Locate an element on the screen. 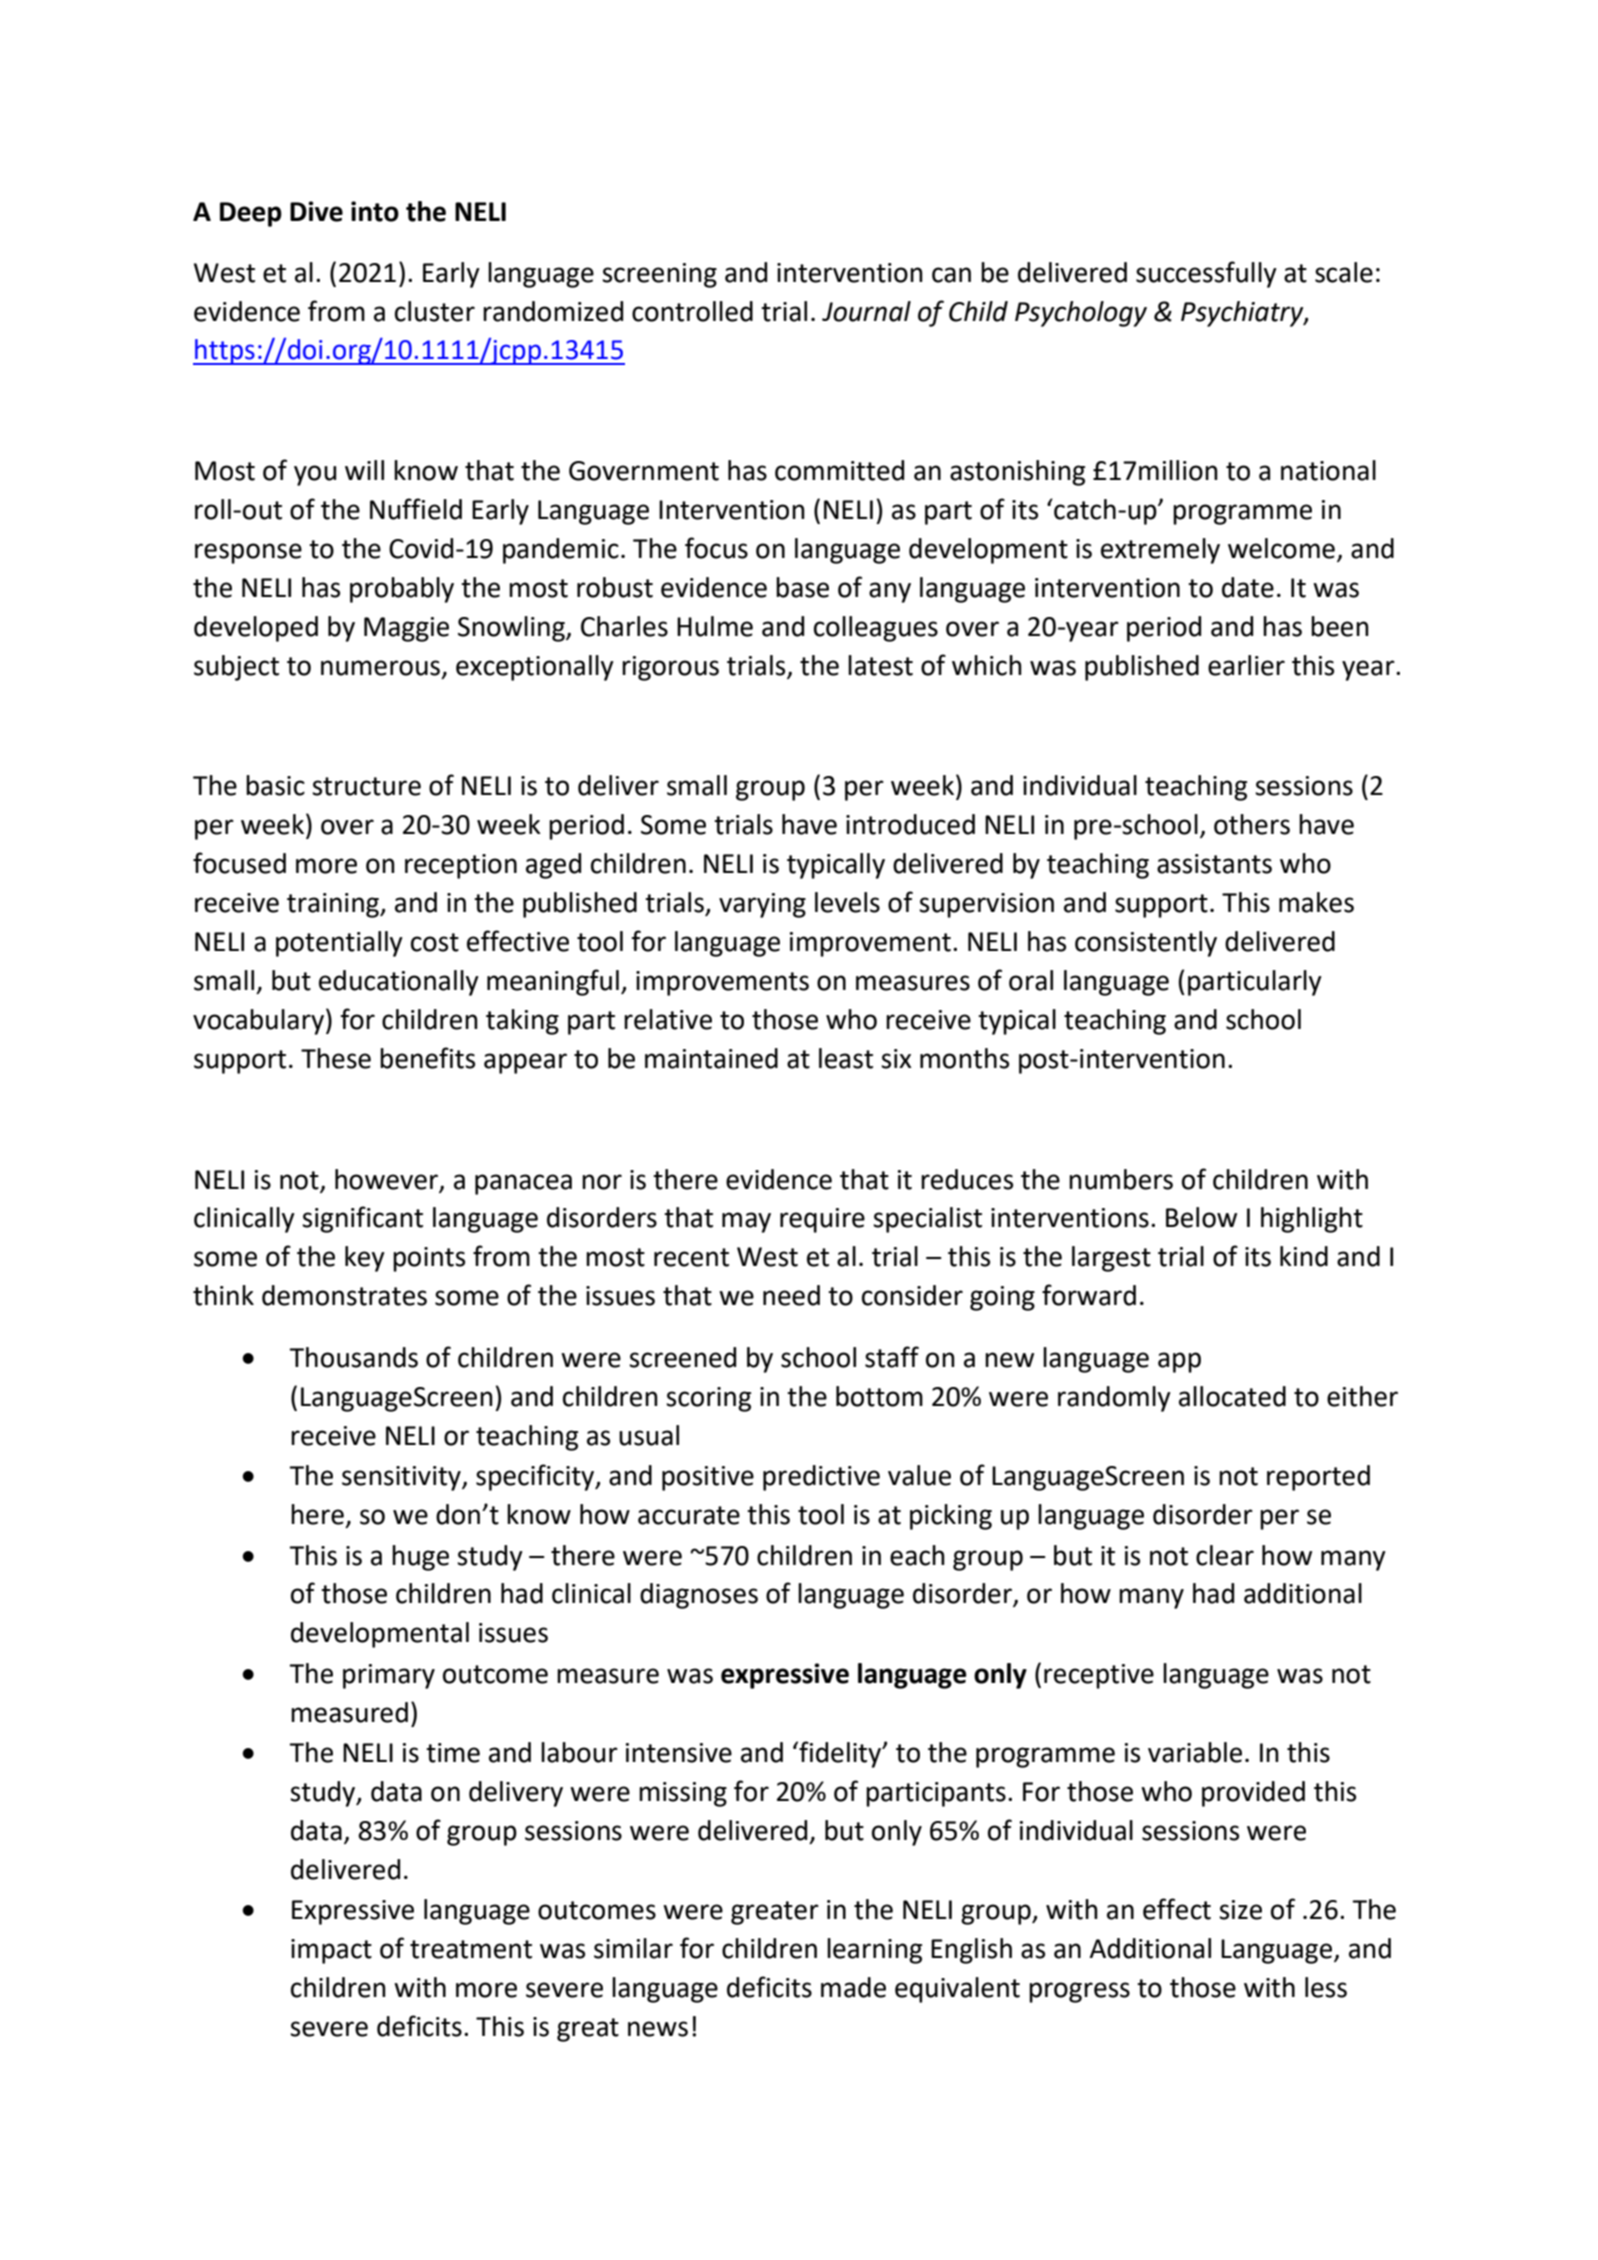  least is located at coordinates (846, 1058).
